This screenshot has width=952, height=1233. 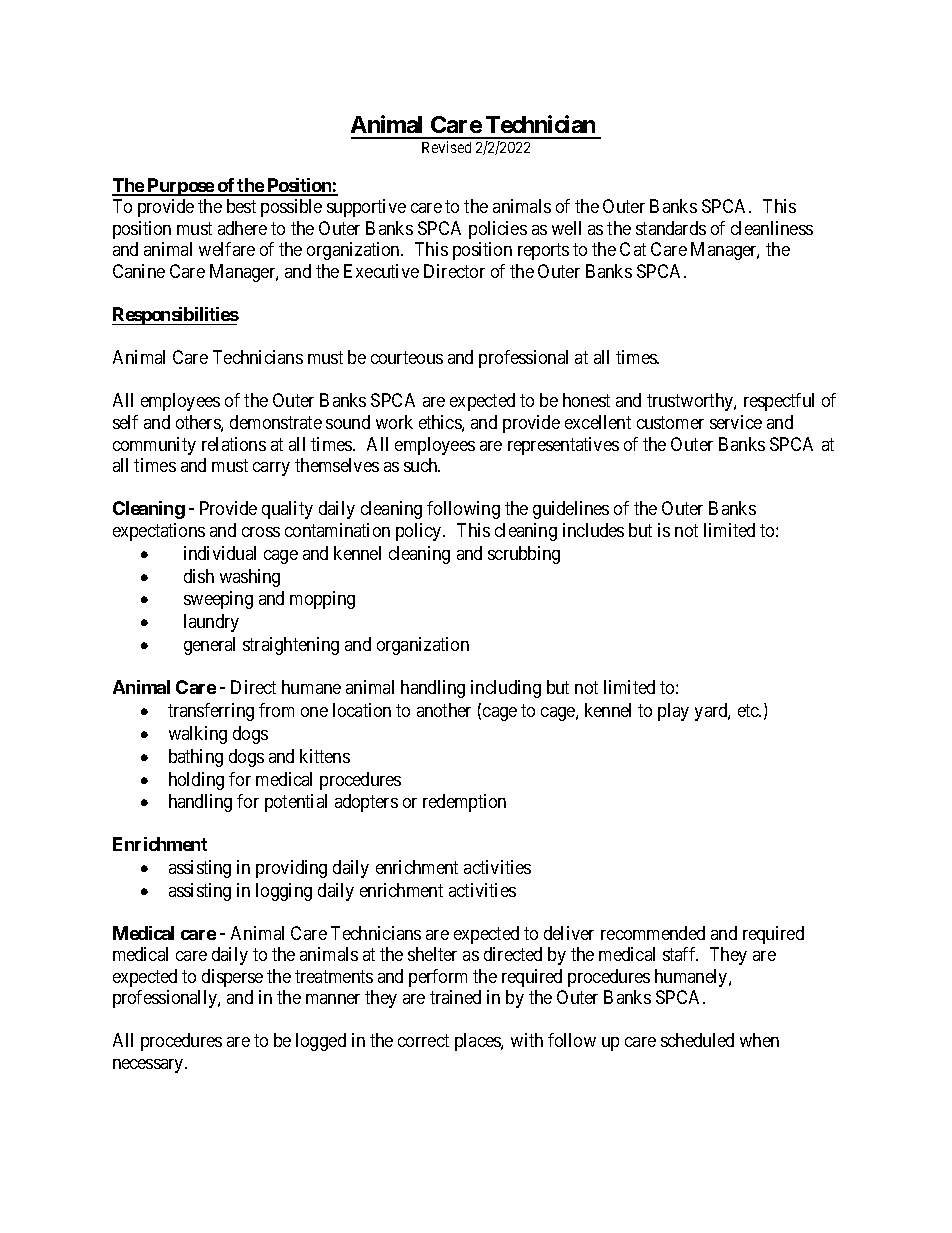 I want to click on recommended, so click(x=653, y=933).
